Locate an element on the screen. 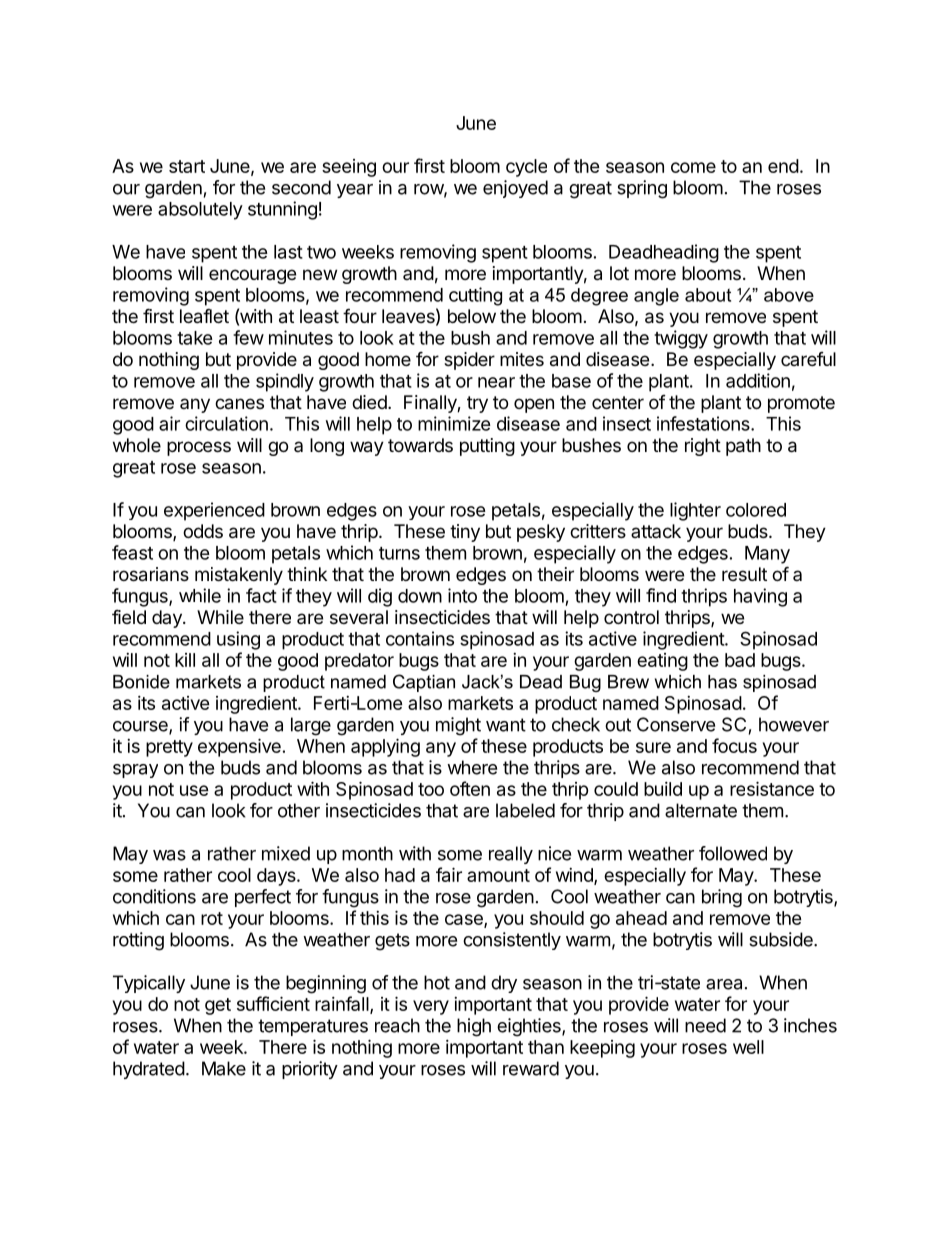  was is located at coordinates (169, 855).
